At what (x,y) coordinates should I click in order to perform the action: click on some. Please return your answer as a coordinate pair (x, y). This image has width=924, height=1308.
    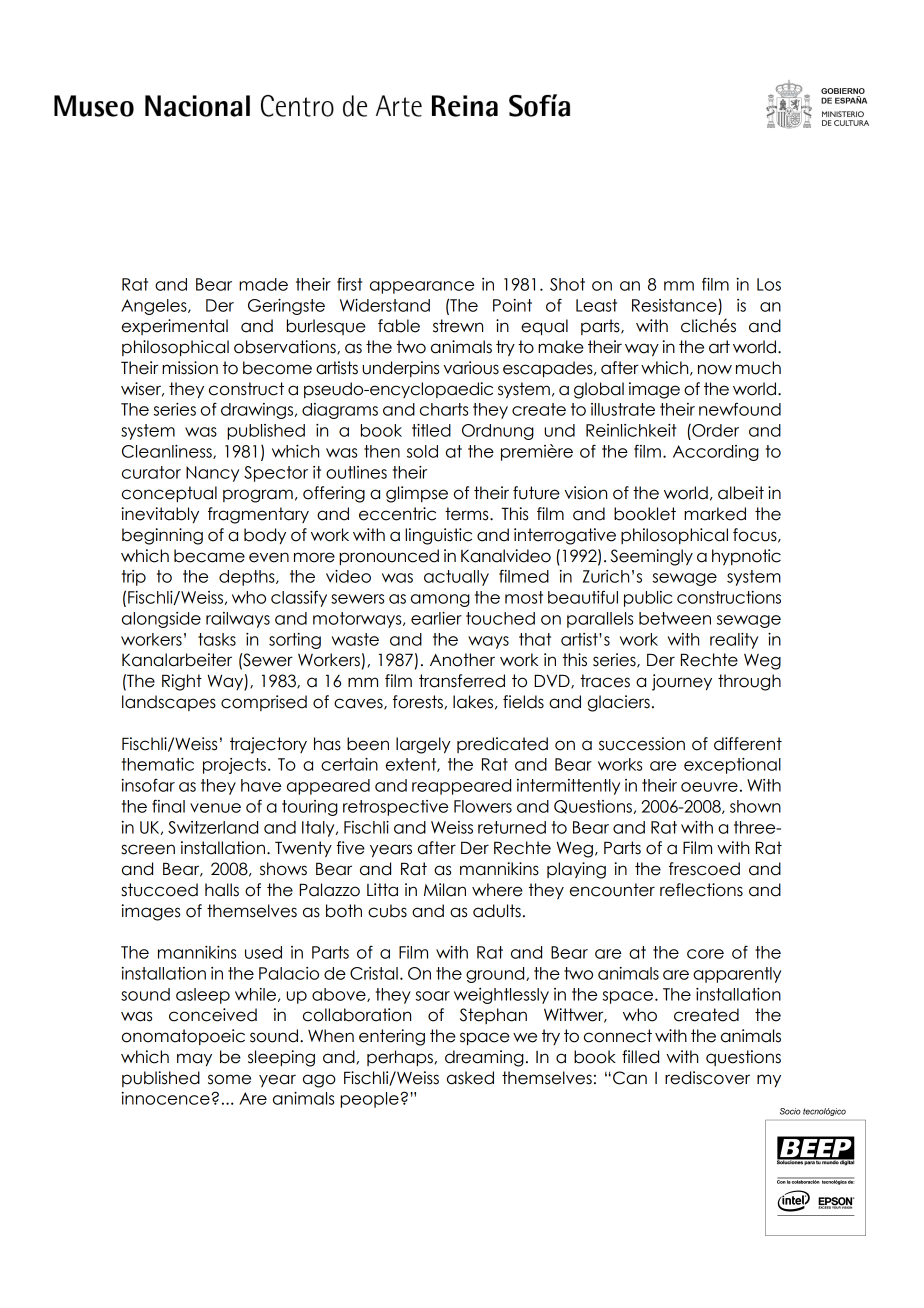
    Looking at the image, I should click on (229, 1079).
